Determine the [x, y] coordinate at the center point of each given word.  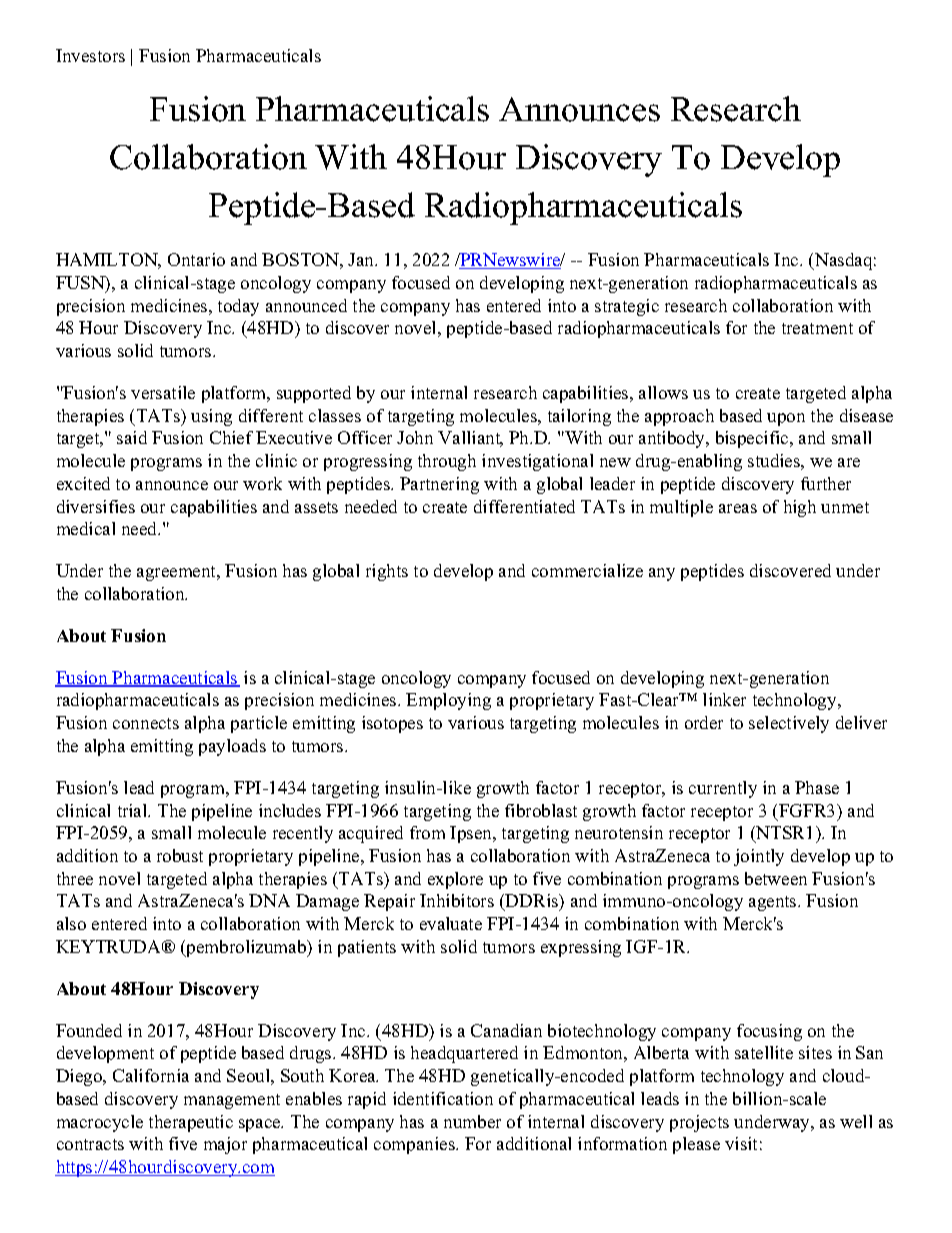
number [472, 1121]
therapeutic [191, 1123]
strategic [627, 307]
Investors [90, 55]
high [800, 508]
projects [699, 1123]
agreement [178, 573]
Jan [362, 259]
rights [387, 572]
